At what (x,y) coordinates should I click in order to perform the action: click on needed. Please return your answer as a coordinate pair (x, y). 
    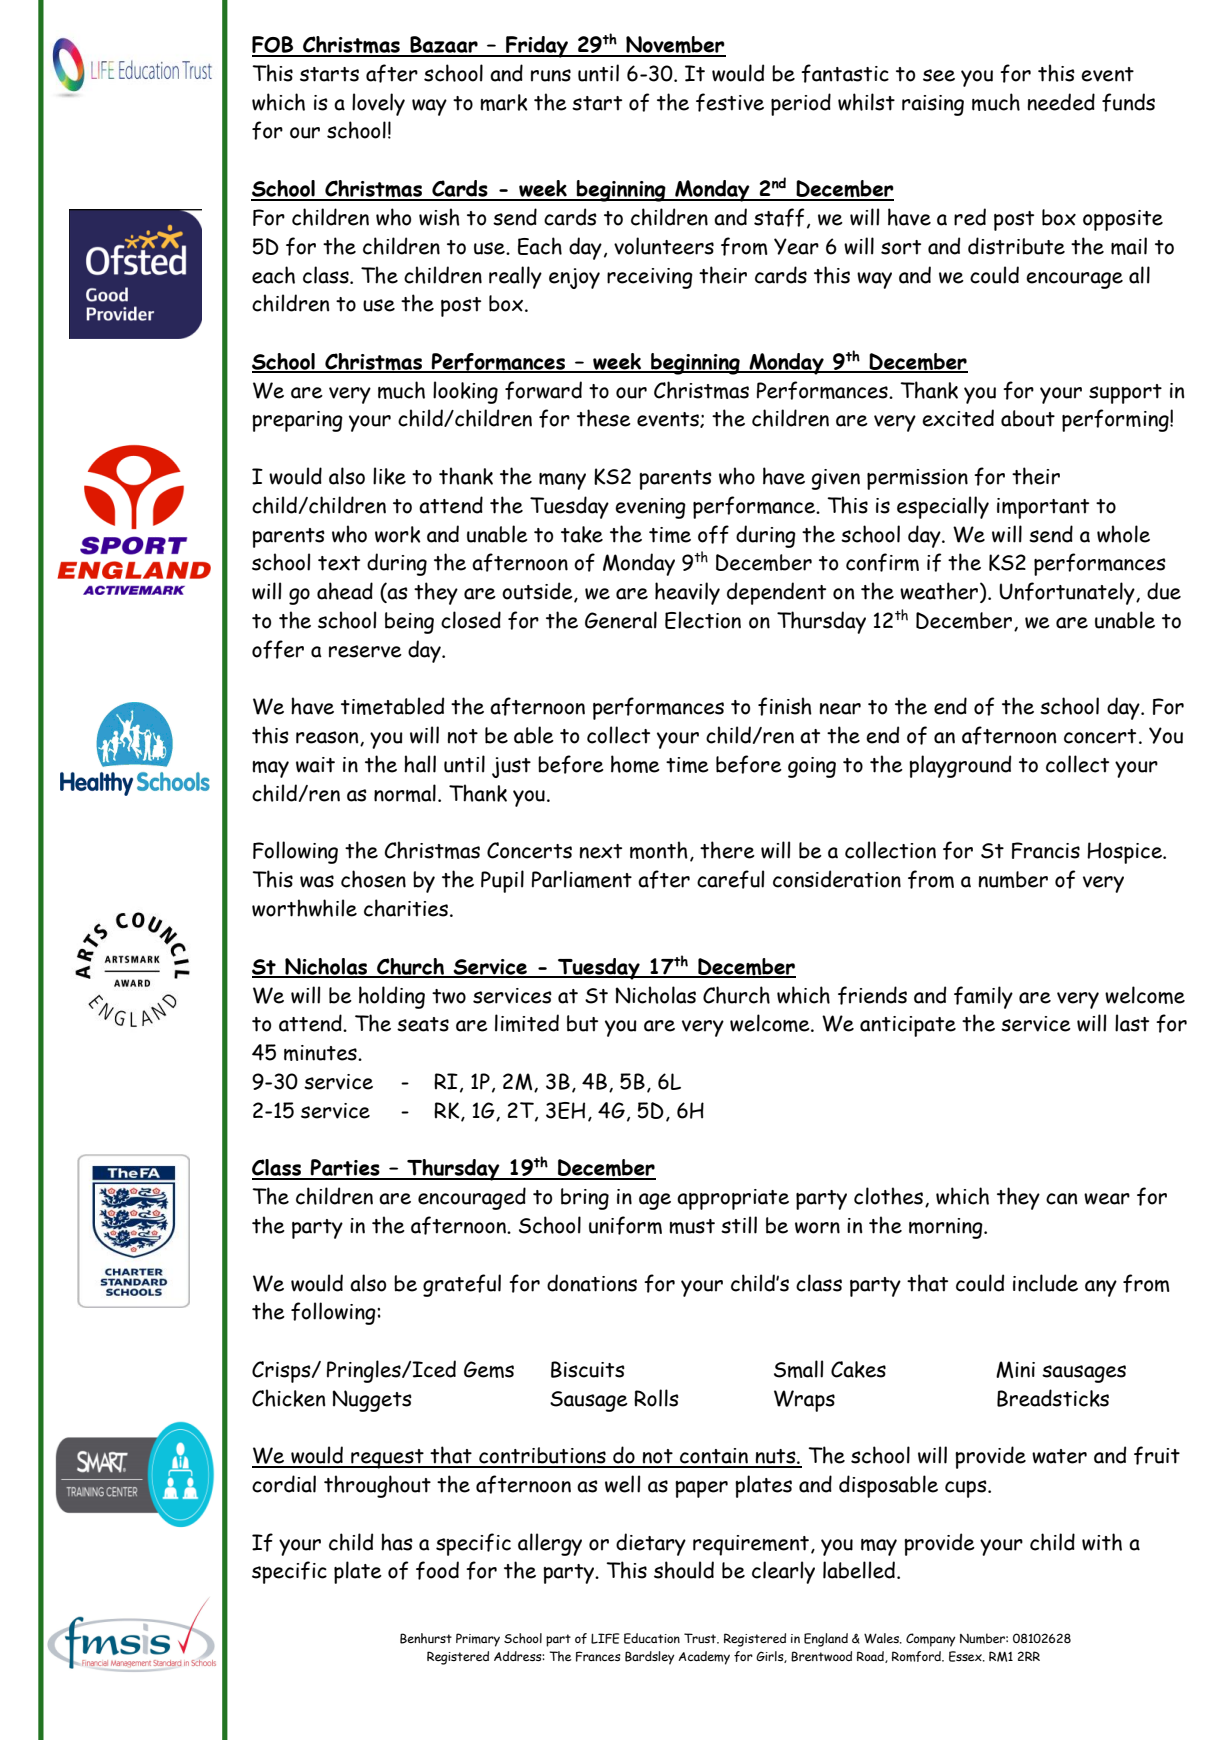
    Looking at the image, I should click on (1061, 102).
